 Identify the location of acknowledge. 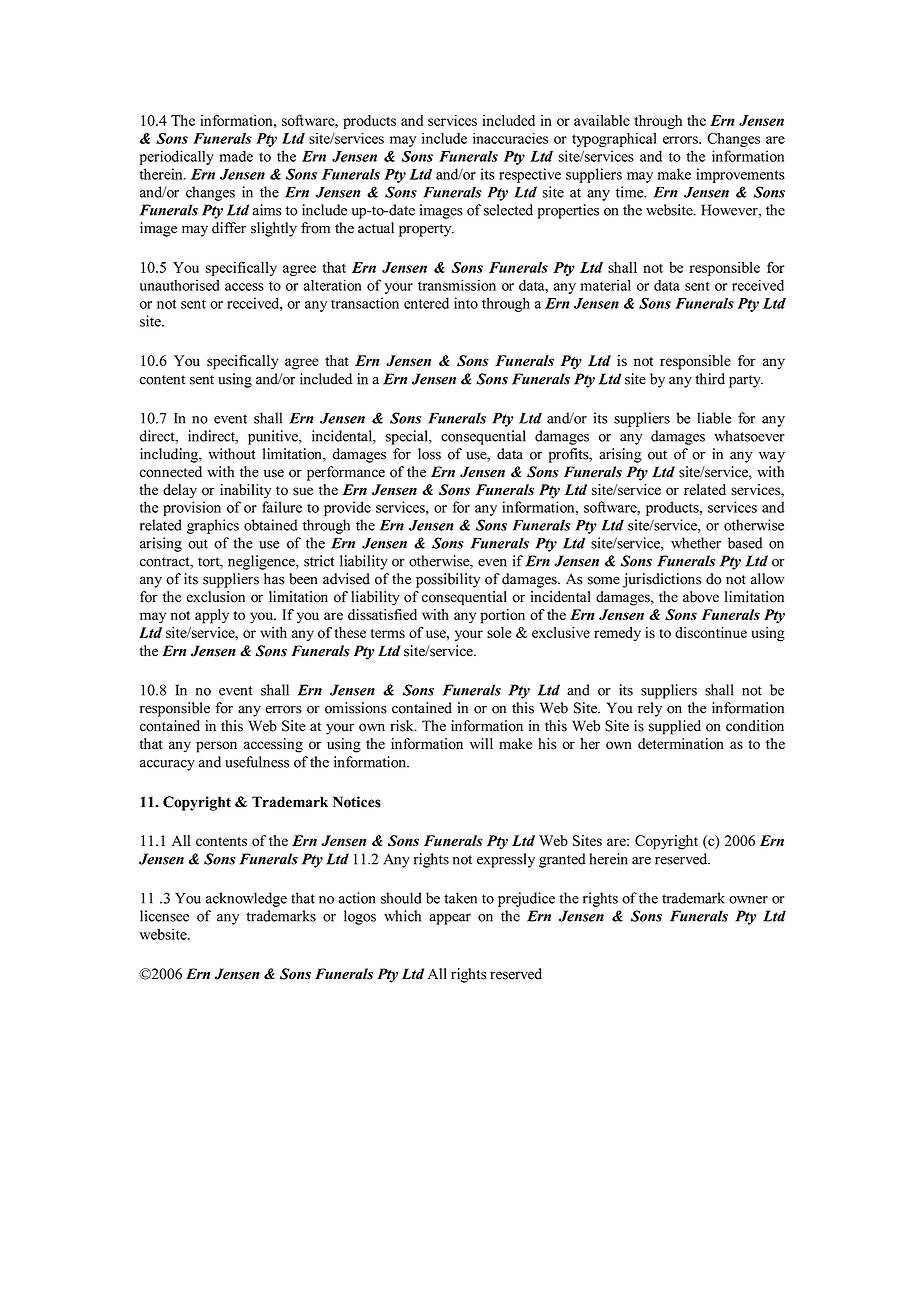
(246, 899).
